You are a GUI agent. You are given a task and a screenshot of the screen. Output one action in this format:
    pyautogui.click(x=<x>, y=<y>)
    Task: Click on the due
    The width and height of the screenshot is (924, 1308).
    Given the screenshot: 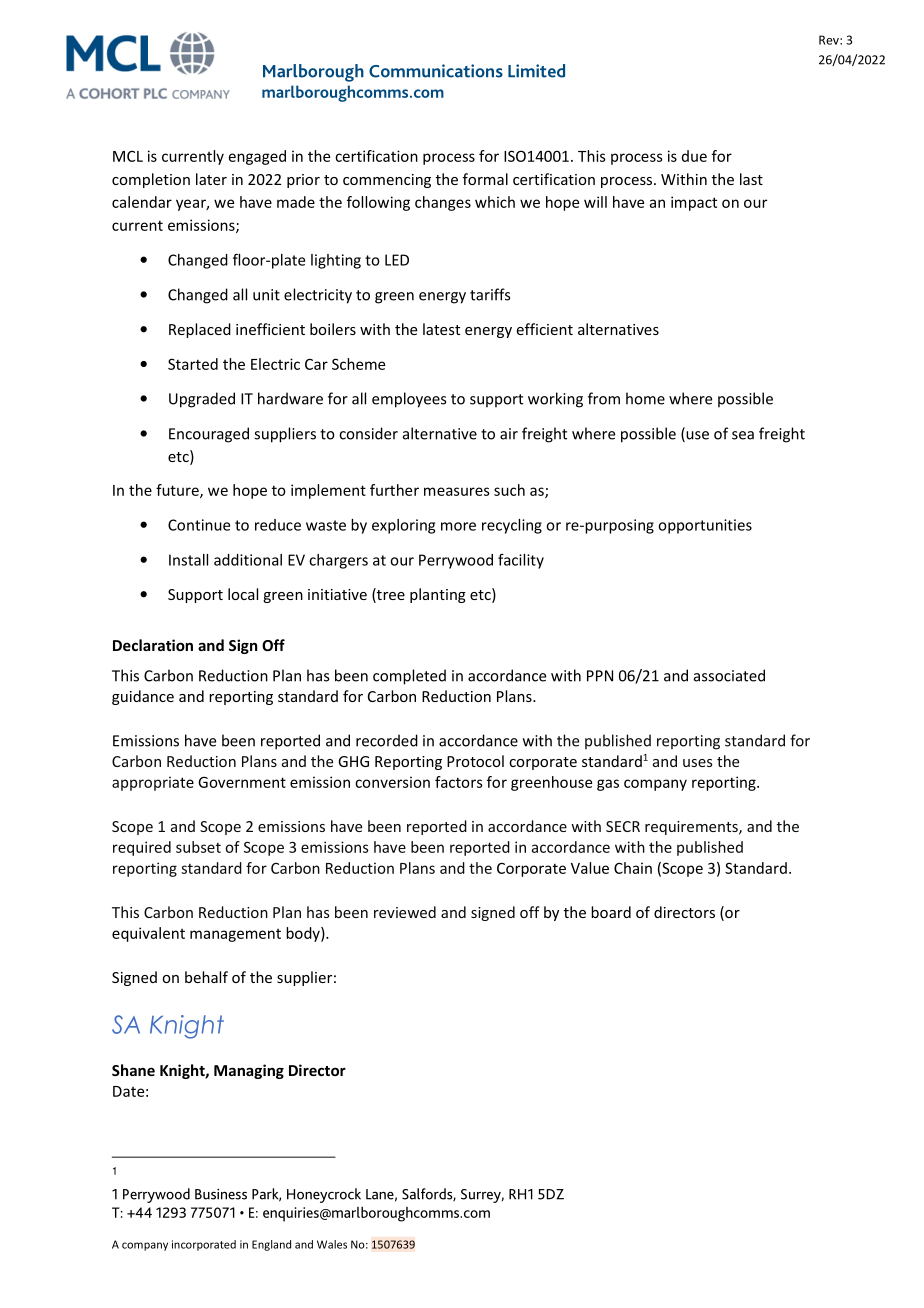 What is the action you would take?
    pyautogui.click(x=694, y=156)
